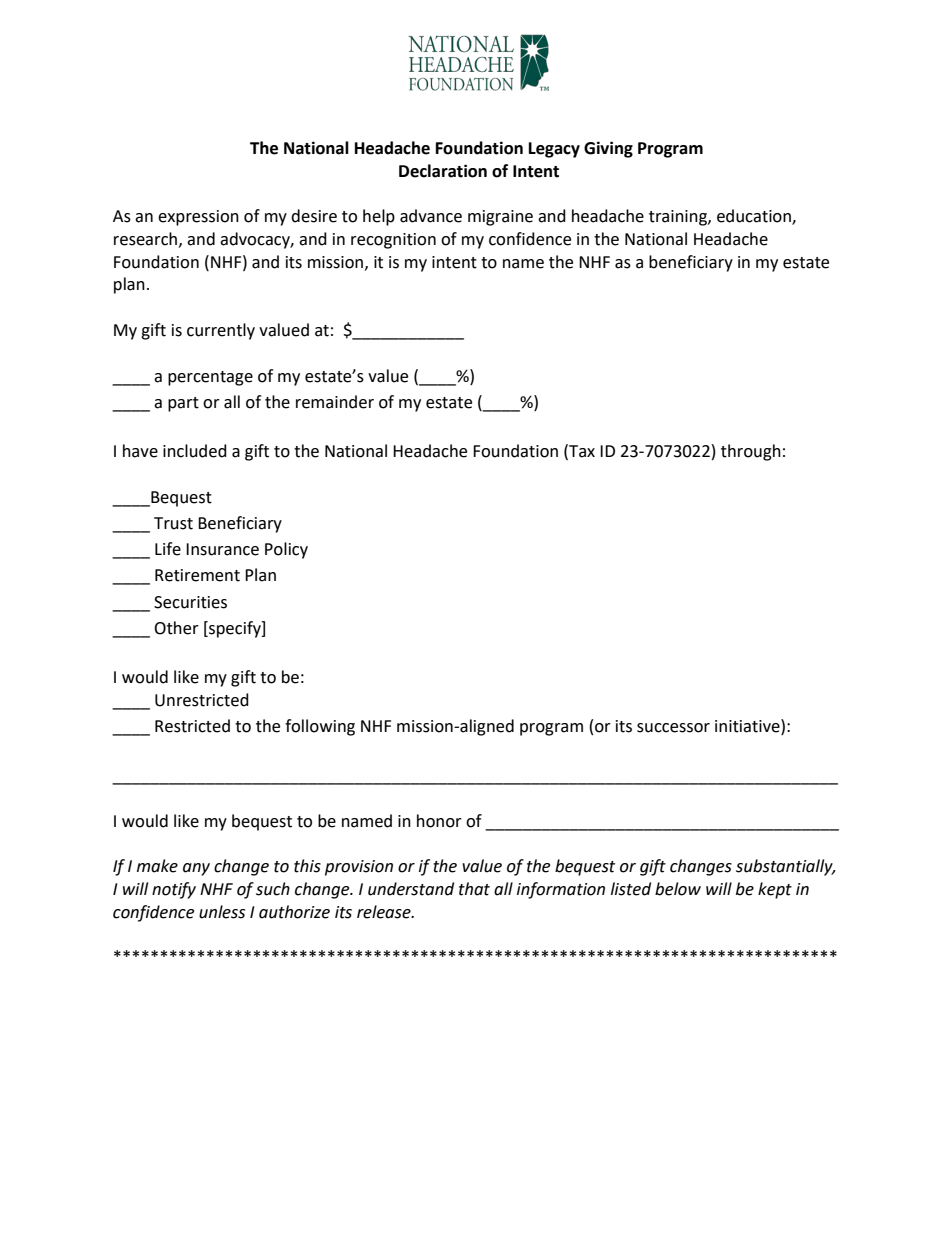  What do you see at coordinates (335, 402) in the document?
I see `remainder` at bounding box center [335, 402].
